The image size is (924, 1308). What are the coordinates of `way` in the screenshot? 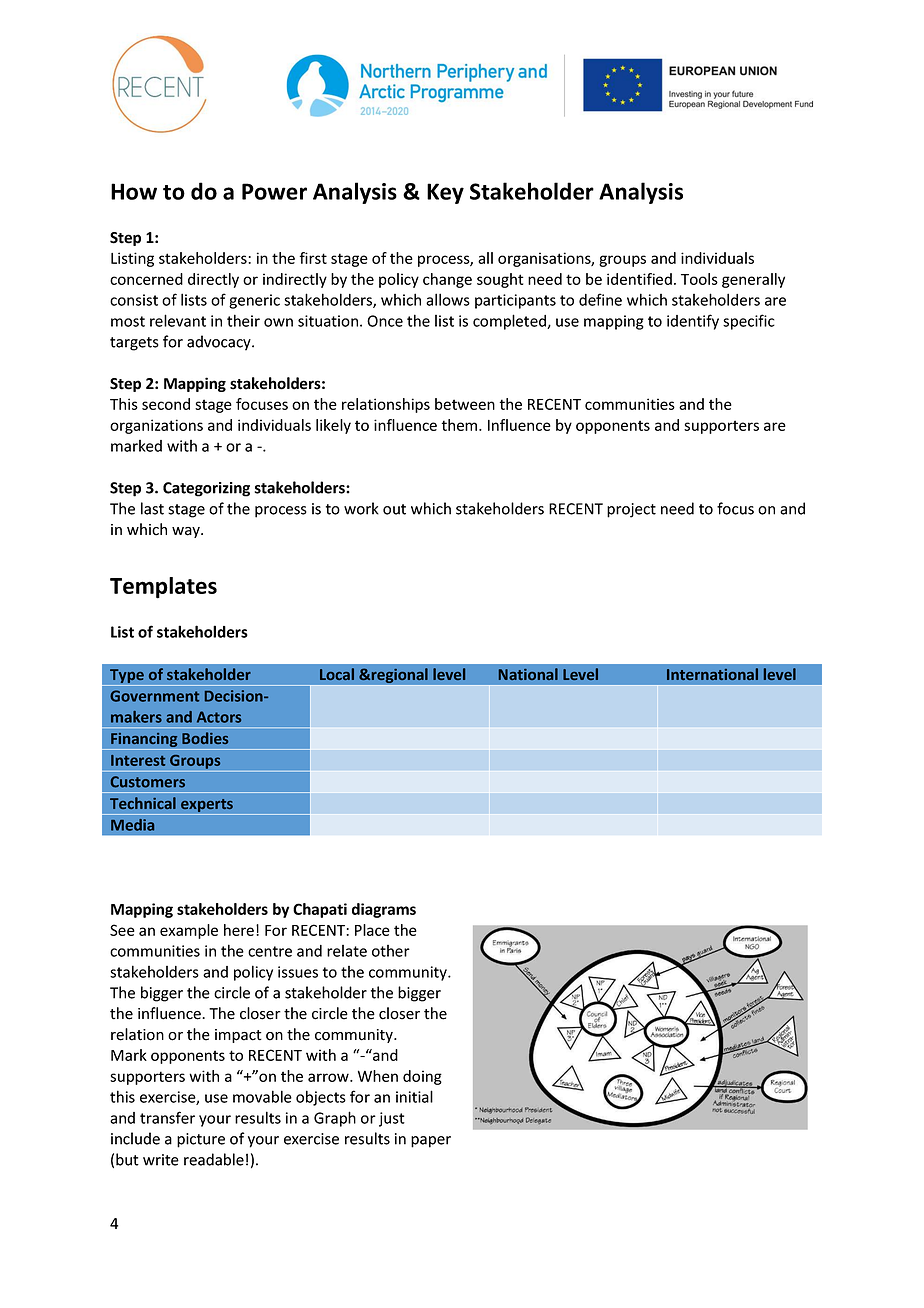 It's located at (187, 532).
